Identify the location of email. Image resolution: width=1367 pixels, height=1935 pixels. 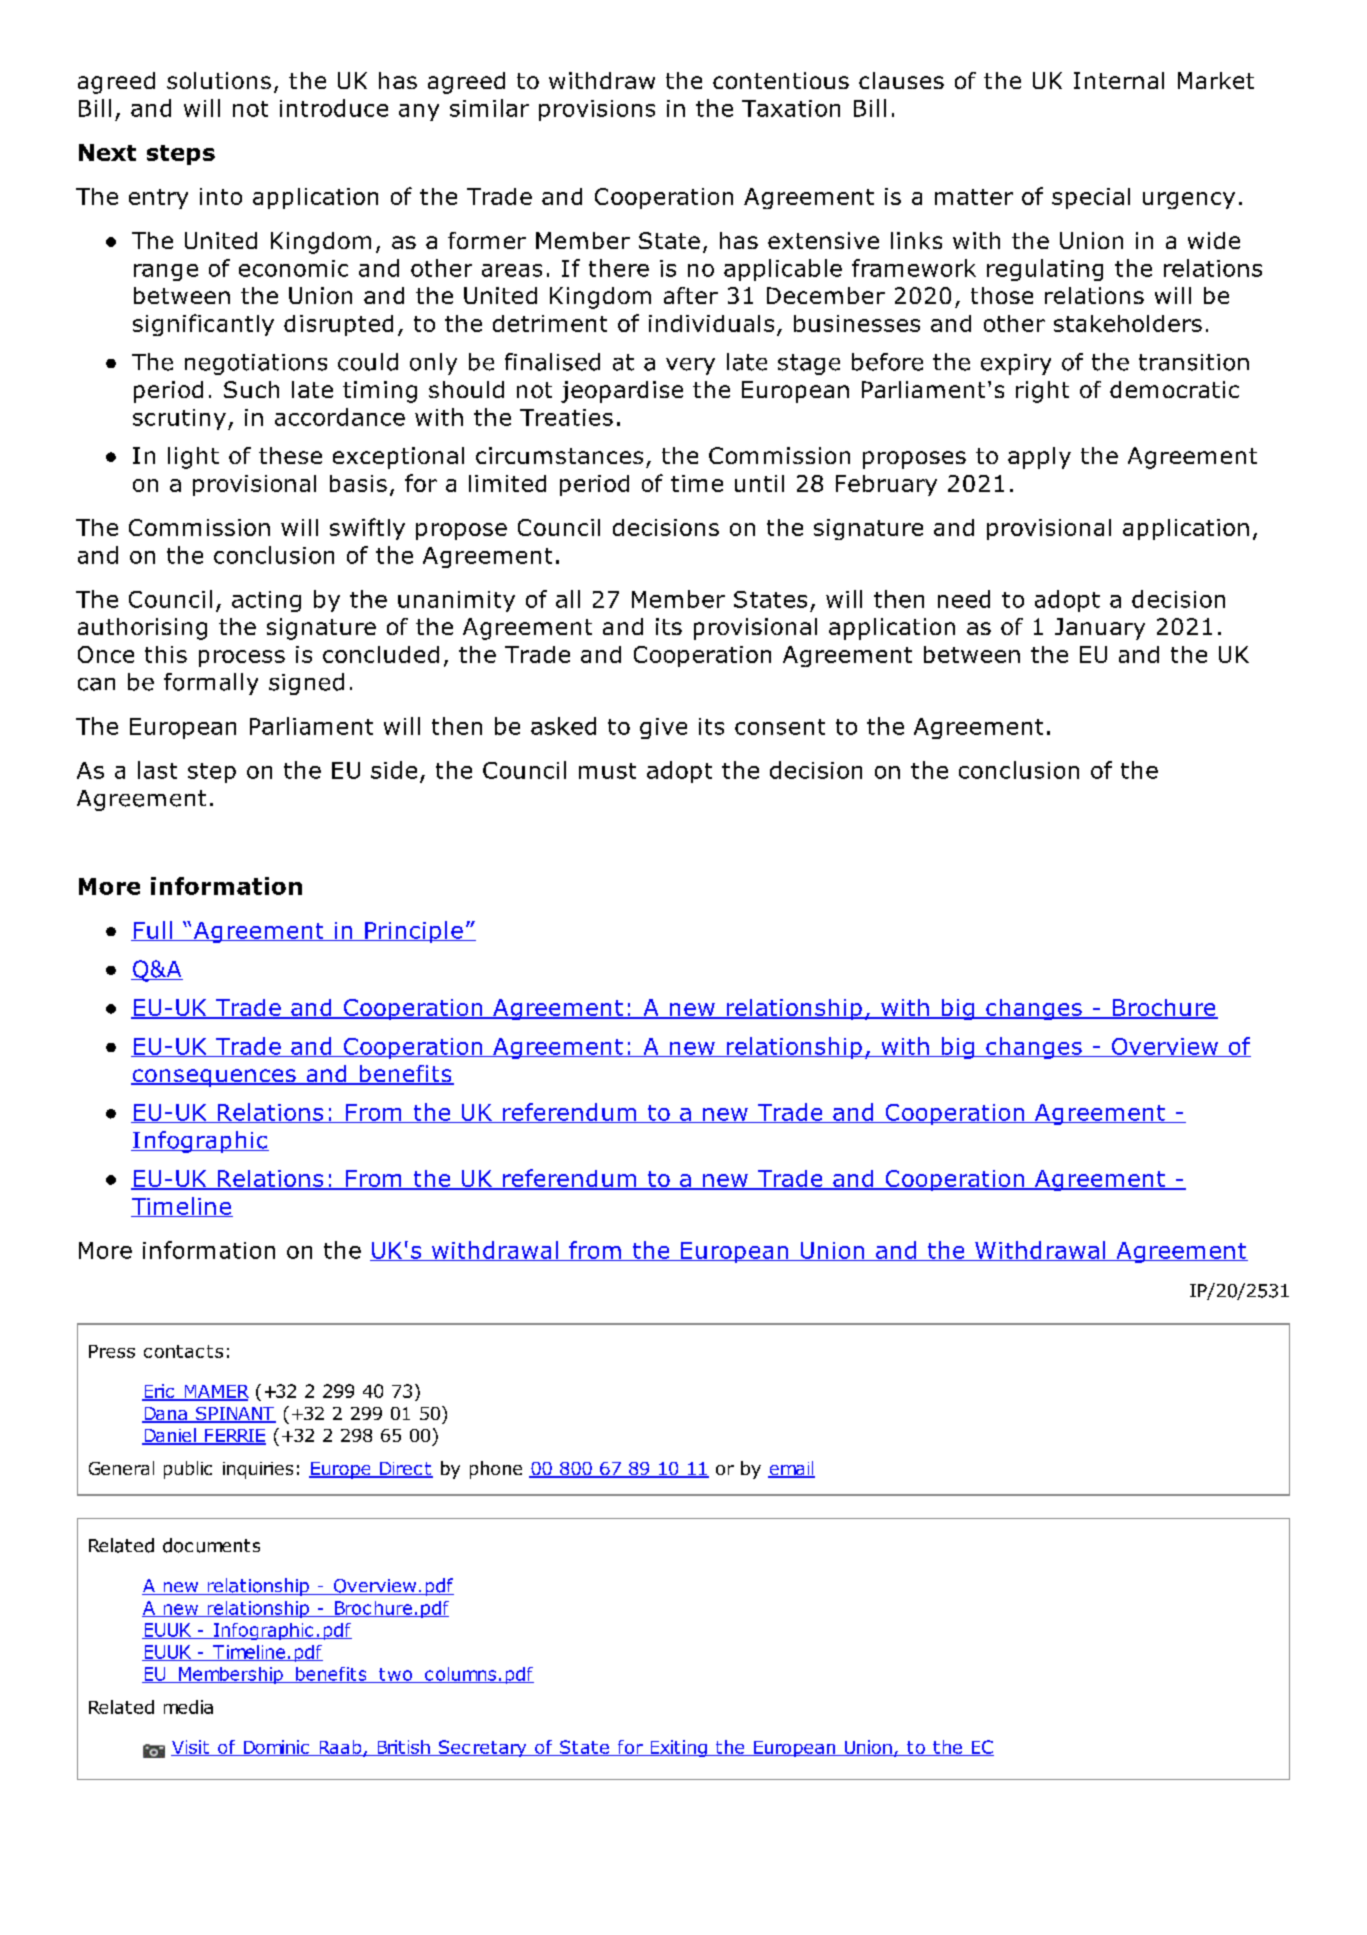
(791, 1469).
